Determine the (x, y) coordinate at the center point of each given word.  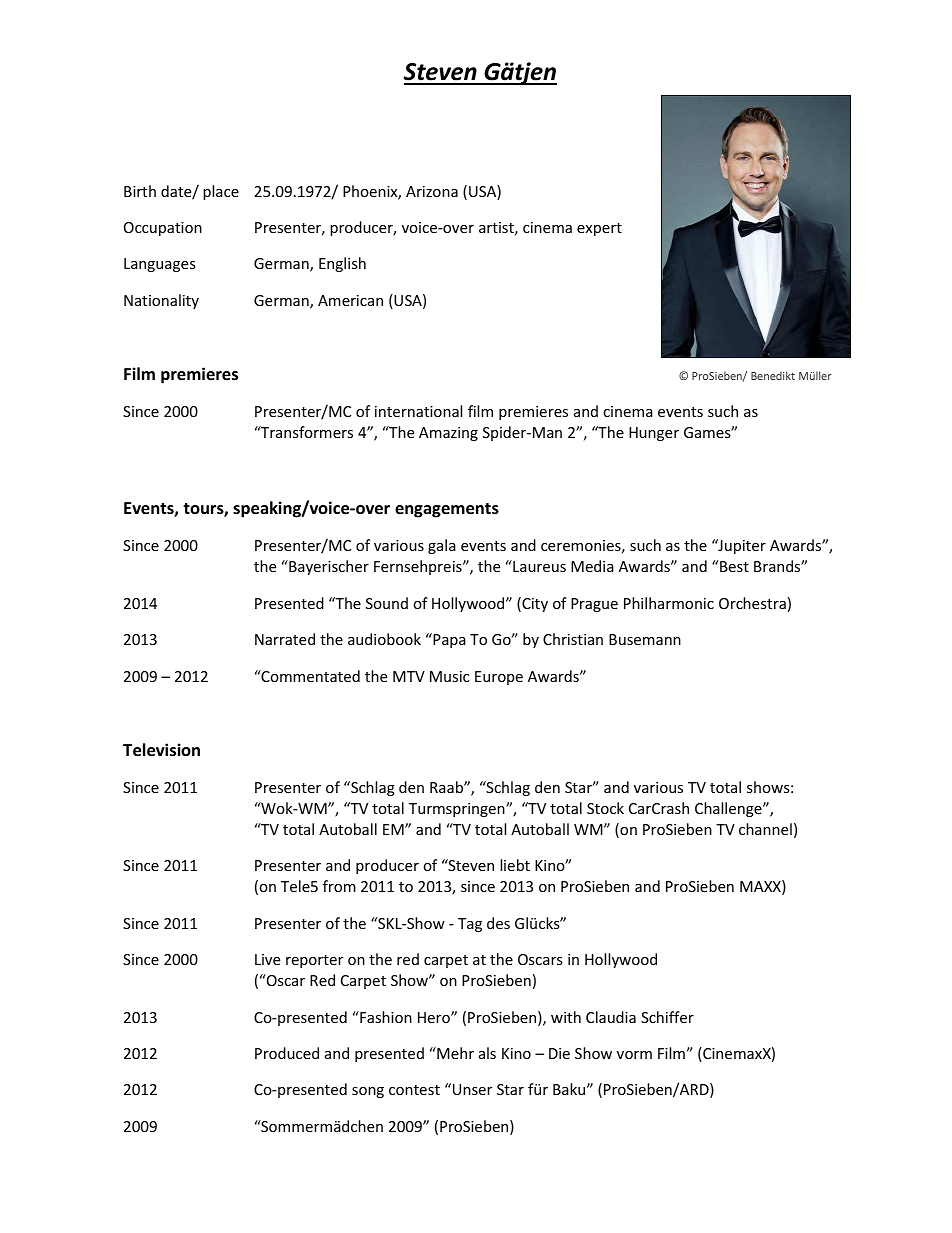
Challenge (729, 809)
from (339, 886)
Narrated (285, 639)
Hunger (654, 434)
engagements (447, 510)
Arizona (432, 191)
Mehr (454, 1053)
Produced (287, 1053)
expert (599, 229)
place (221, 192)
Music (449, 676)
